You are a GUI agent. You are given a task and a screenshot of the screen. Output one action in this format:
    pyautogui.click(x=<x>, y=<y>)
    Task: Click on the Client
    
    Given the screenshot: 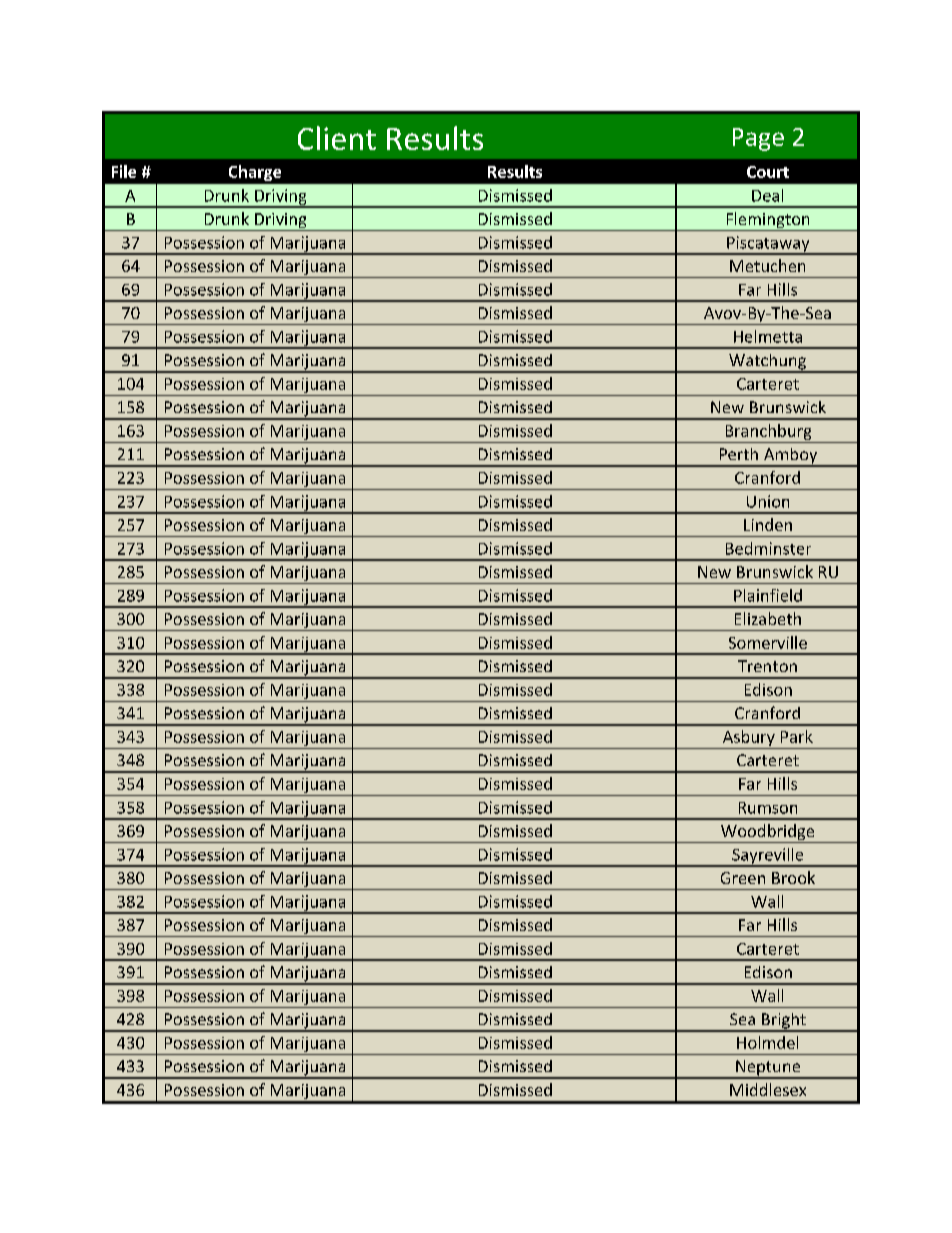 What is the action you would take?
    pyautogui.click(x=337, y=138)
